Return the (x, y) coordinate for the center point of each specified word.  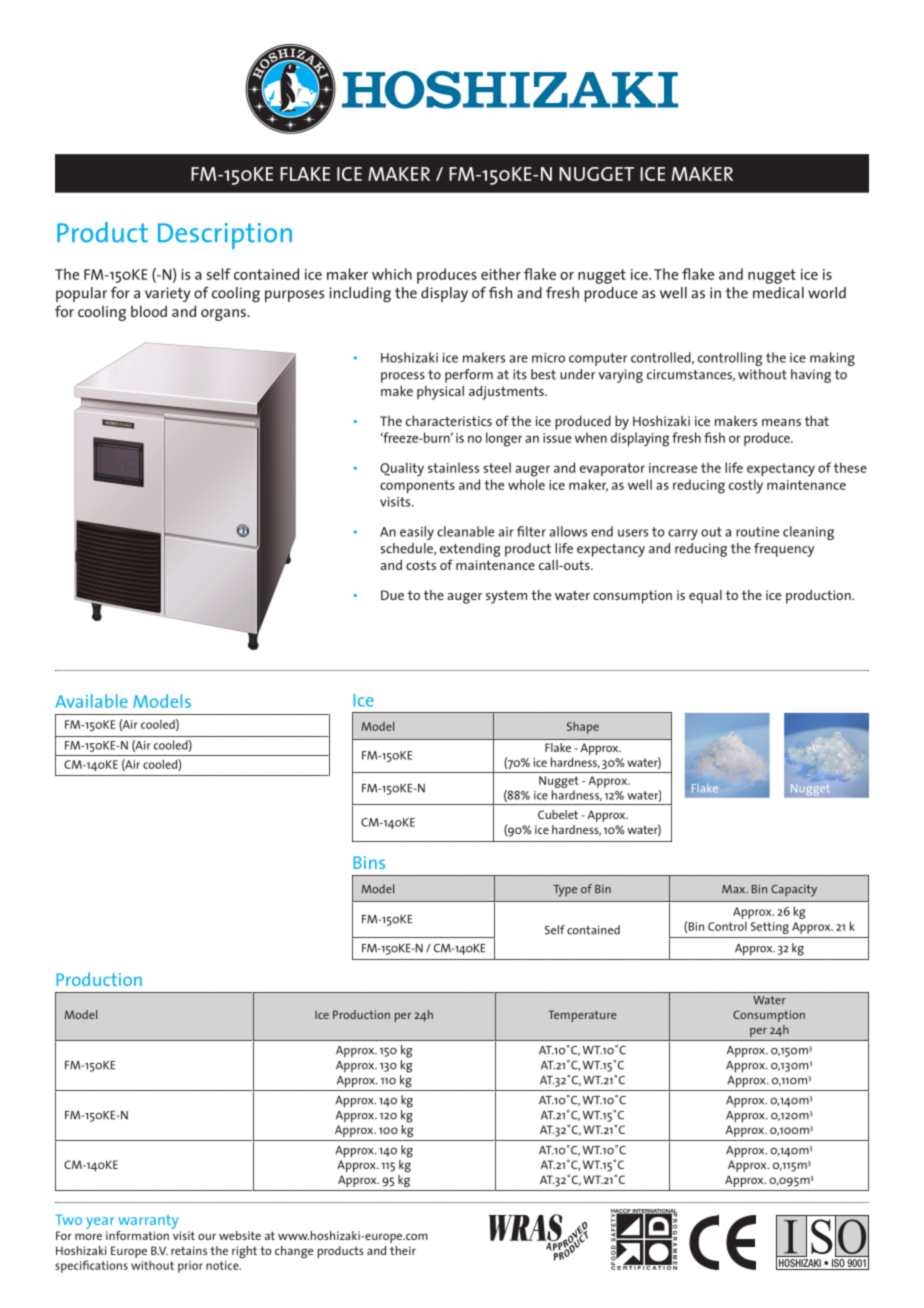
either (501, 274)
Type (565, 891)
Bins (369, 862)
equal (705, 597)
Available (91, 701)
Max (735, 889)
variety (168, 294)
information (137, 1235)
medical (778, 293)
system (506, 597)
